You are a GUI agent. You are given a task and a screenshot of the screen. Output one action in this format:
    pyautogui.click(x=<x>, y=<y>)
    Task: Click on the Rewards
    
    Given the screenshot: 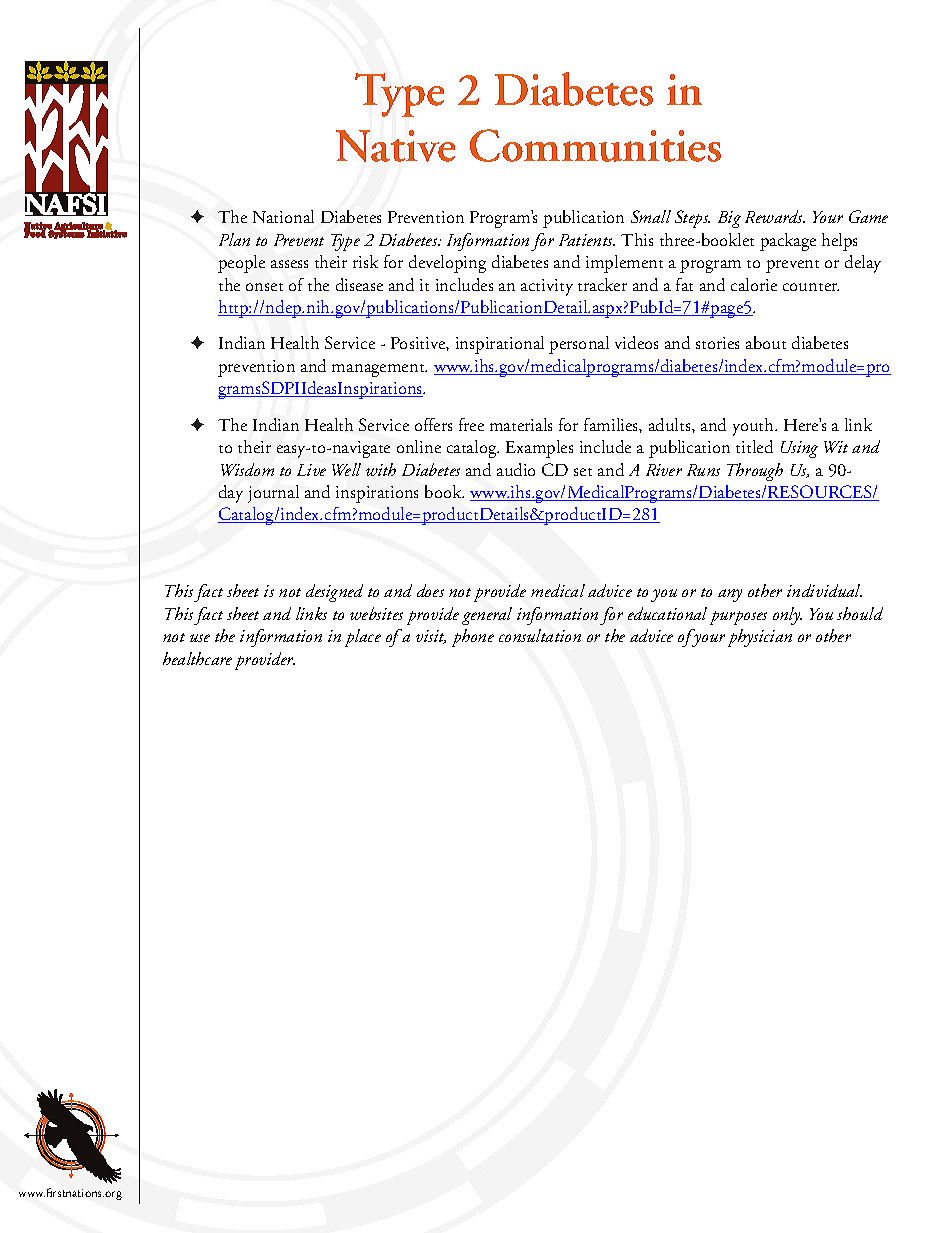 What is the action you would take?
    pyautogui.click(x=775, y=216)
